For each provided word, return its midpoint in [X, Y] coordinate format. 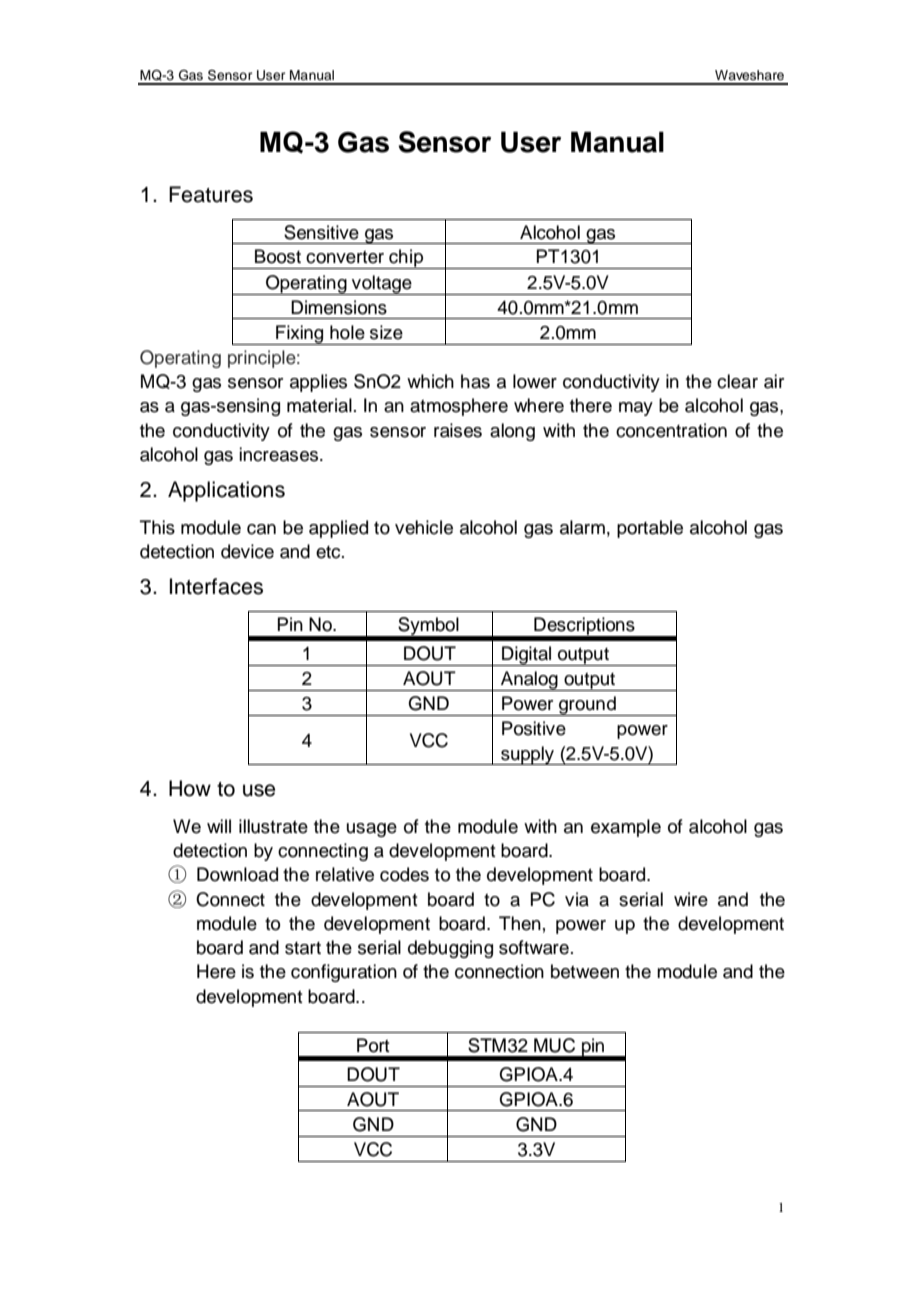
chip [406, 259]
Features [211, 194]
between [585, 971]
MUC [554, 1045]
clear [737, 381]
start [303, 948]
